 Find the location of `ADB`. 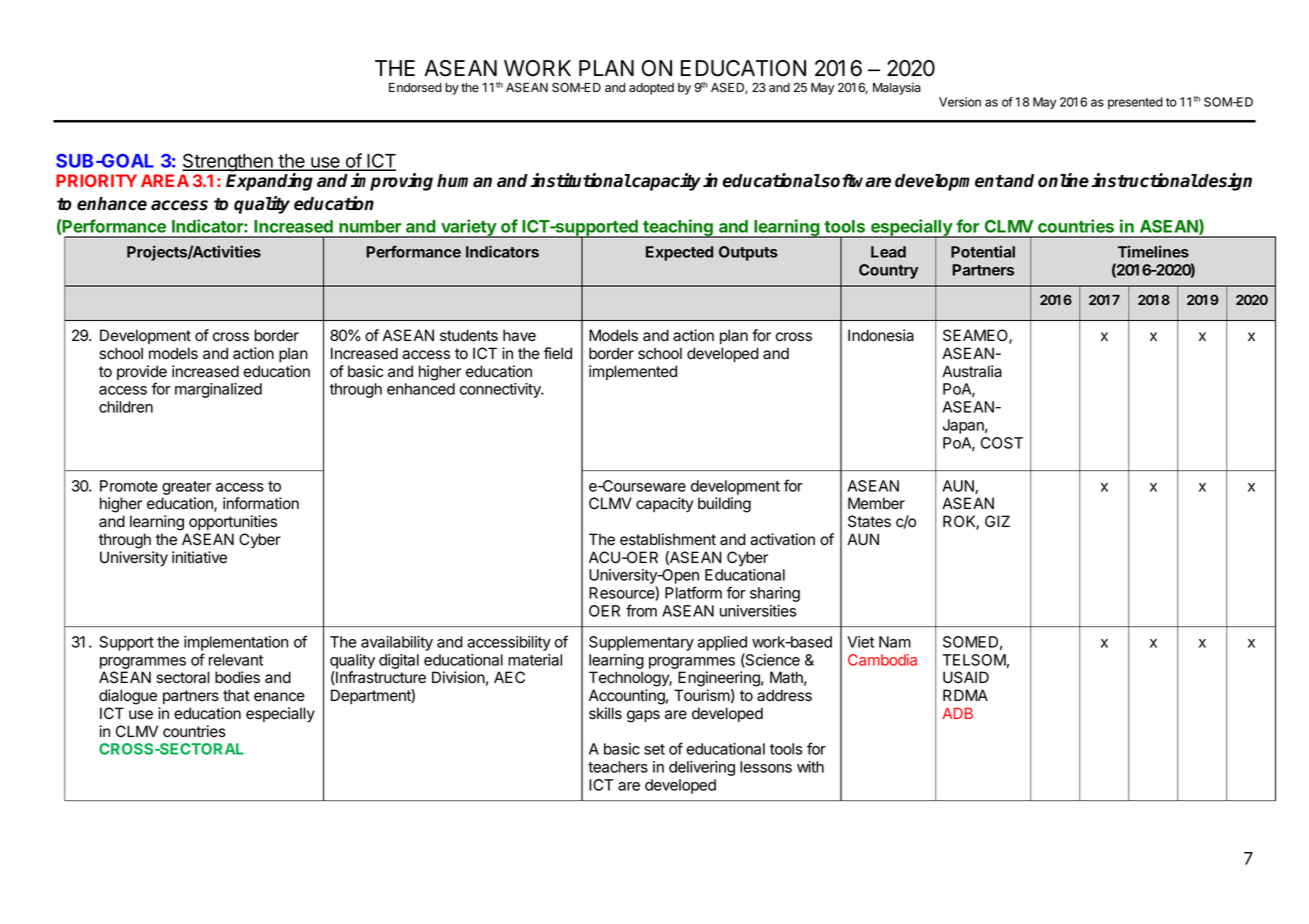

ADB is located at coordinates (957, 713).
